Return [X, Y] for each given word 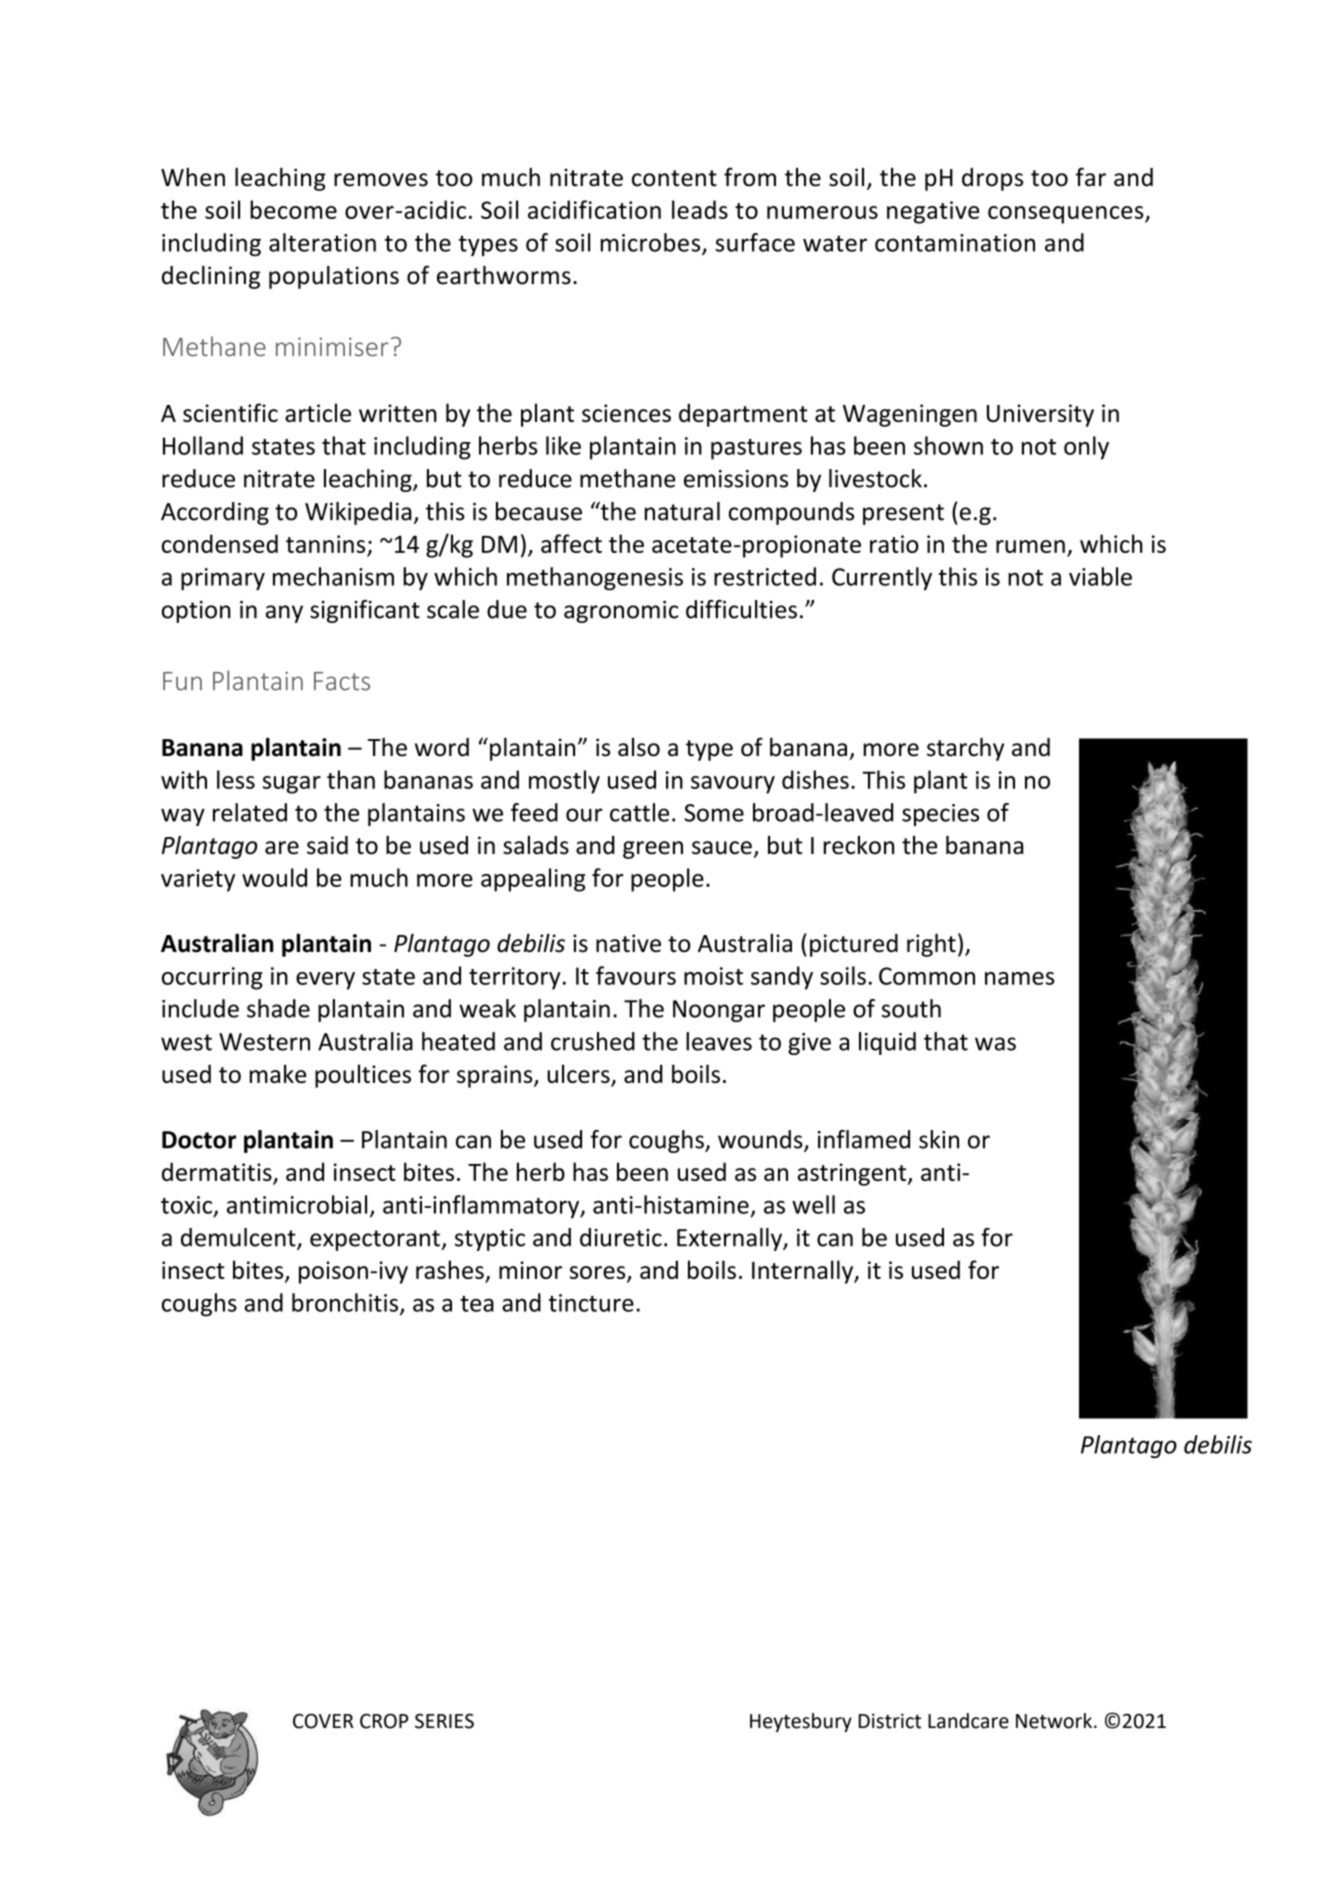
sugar [292, 785]
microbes [652, 243]
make [278, 1073]
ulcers [579, 1075]
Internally [804, 1272]
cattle [639, 812]
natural [682, 511]
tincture [591, 1303]
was [995, 1044]
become [293, 209]
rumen [1030, 546]
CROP [384, 1721]
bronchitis [345, 1302]
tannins [325, 544]
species [940, 815]
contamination [955, 243]
